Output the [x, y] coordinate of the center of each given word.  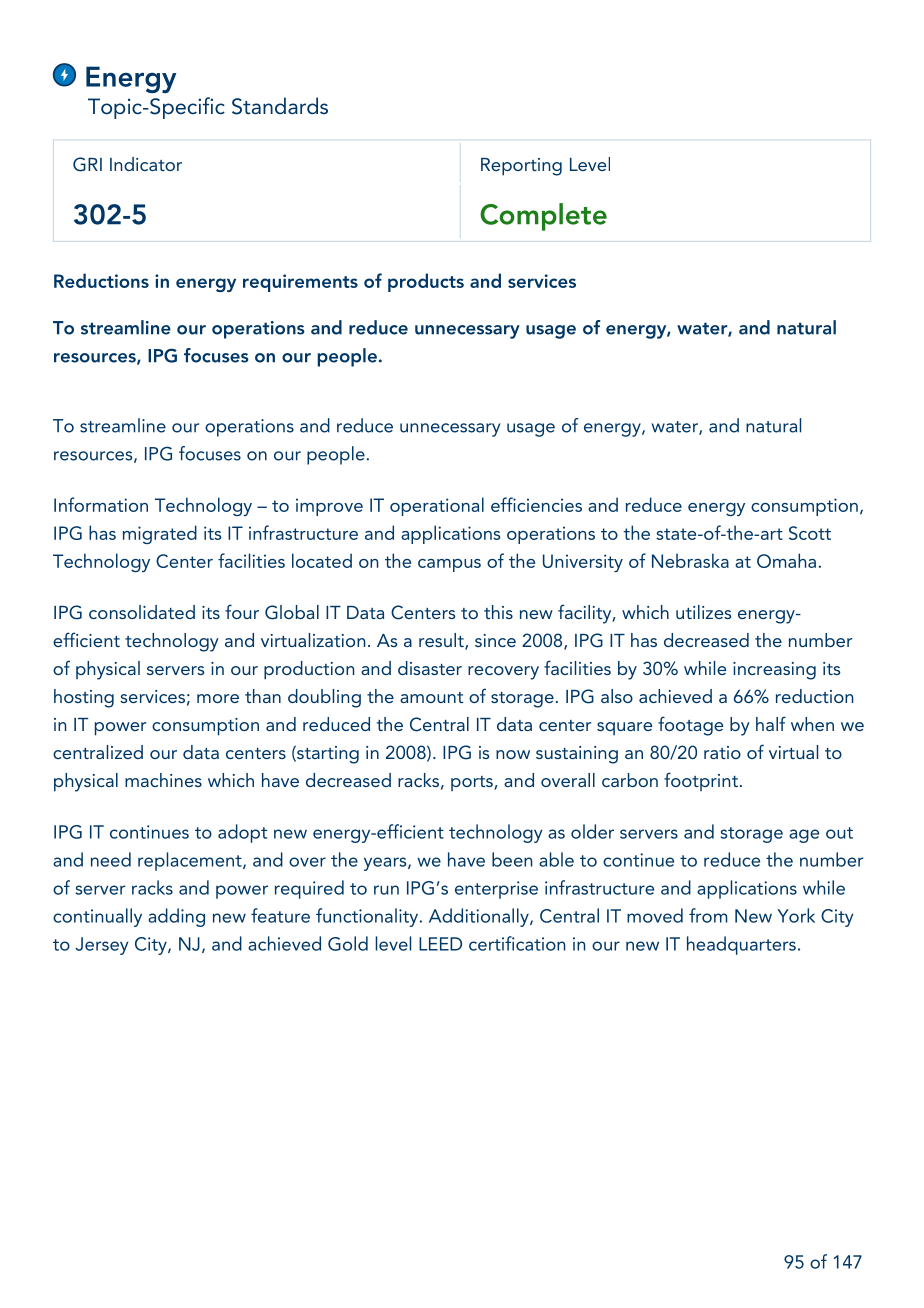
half [771, 723]
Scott [810, 533]
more [218, 698]
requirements [300, 283]
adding [176, 917]
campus [449, 565]
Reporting [521, 167]
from [708, 915]
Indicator [146, 164]
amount [431, 697]
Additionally [480, 917]
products [426, 282]
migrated [160, 534]
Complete [543, 217]
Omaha [786, 560]
